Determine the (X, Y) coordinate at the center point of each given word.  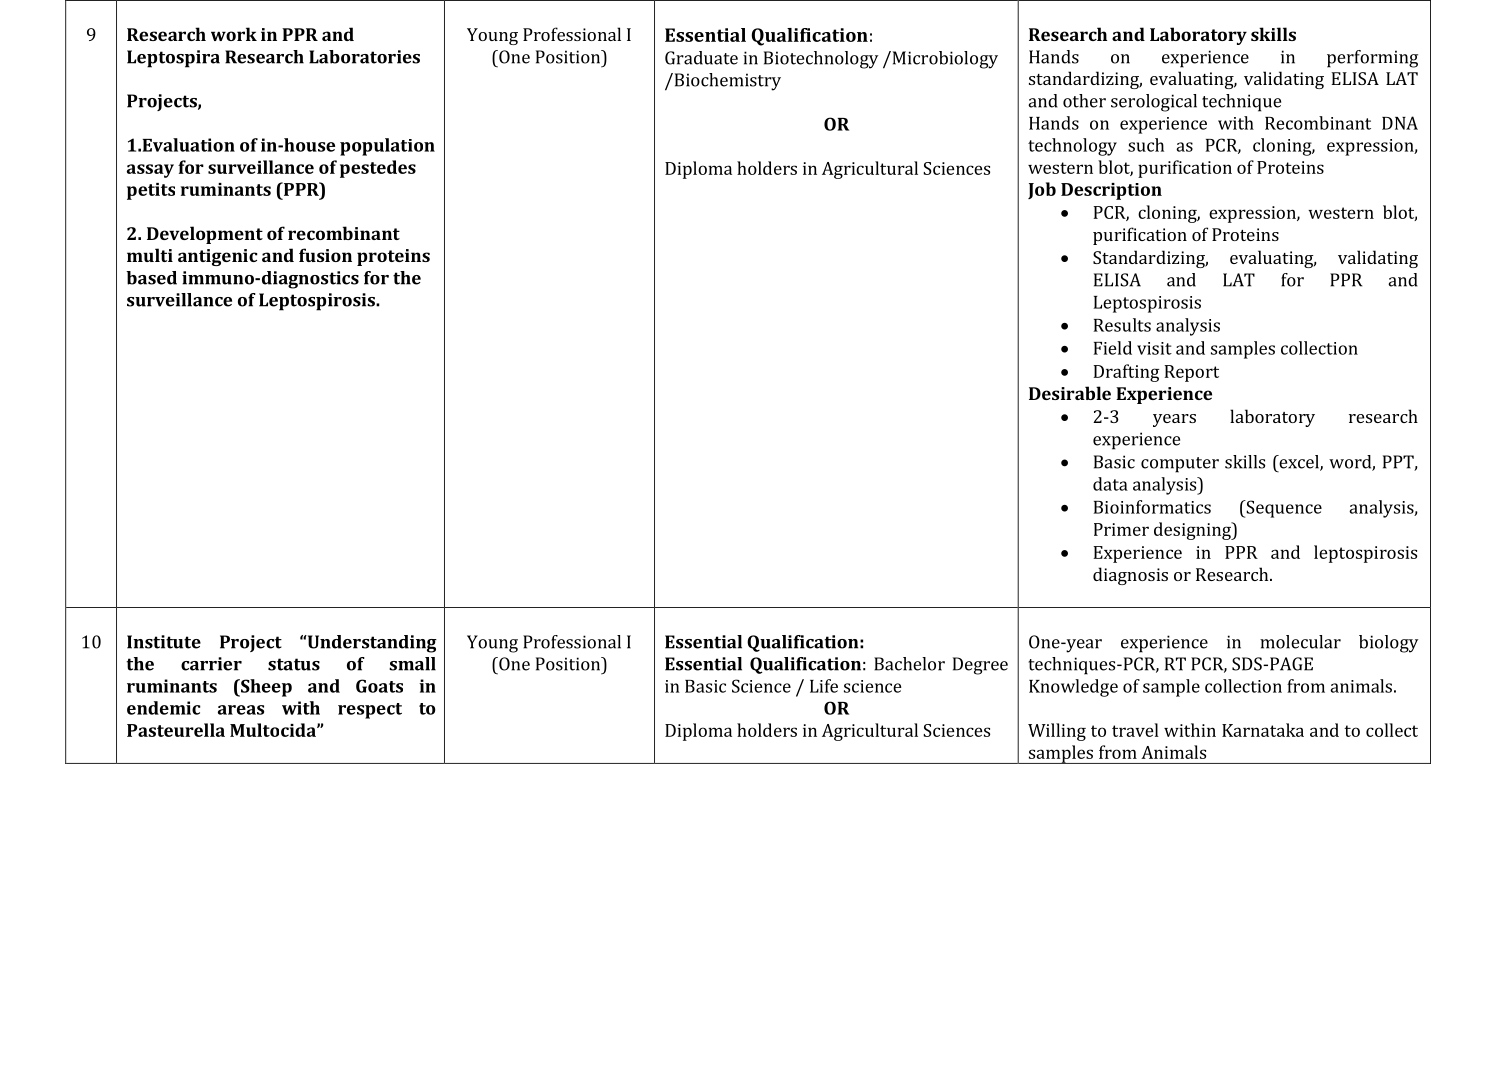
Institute (164, 642)
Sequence (1283, 509)
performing (1372, 59)
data (1110, 484)
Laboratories (364, 57)
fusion (325, 255)
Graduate (701, 58)
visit (1154, 348)
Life (824, 686)
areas (241, 710)
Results (1122, 325)
